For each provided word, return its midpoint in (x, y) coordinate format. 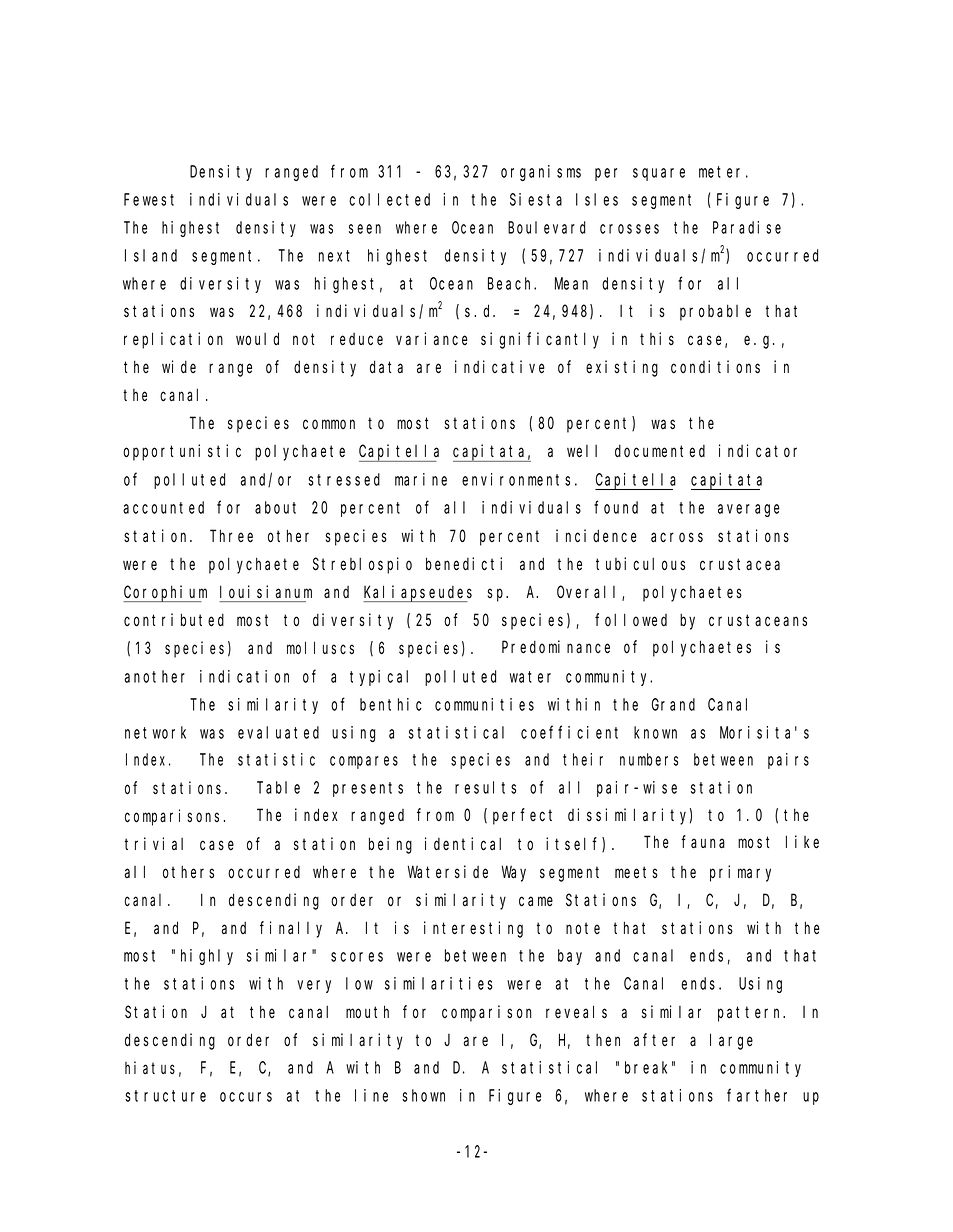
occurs (246, 1097)
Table (278, 787)
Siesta (536, 199)
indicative (500, 367)
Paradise (747, 227)
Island (151, 255)
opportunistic (182, 452)
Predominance (556, 647)
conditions (715, 367)
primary (740, 873)
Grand (673, 704)
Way (514, 874)
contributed (174, 620)
